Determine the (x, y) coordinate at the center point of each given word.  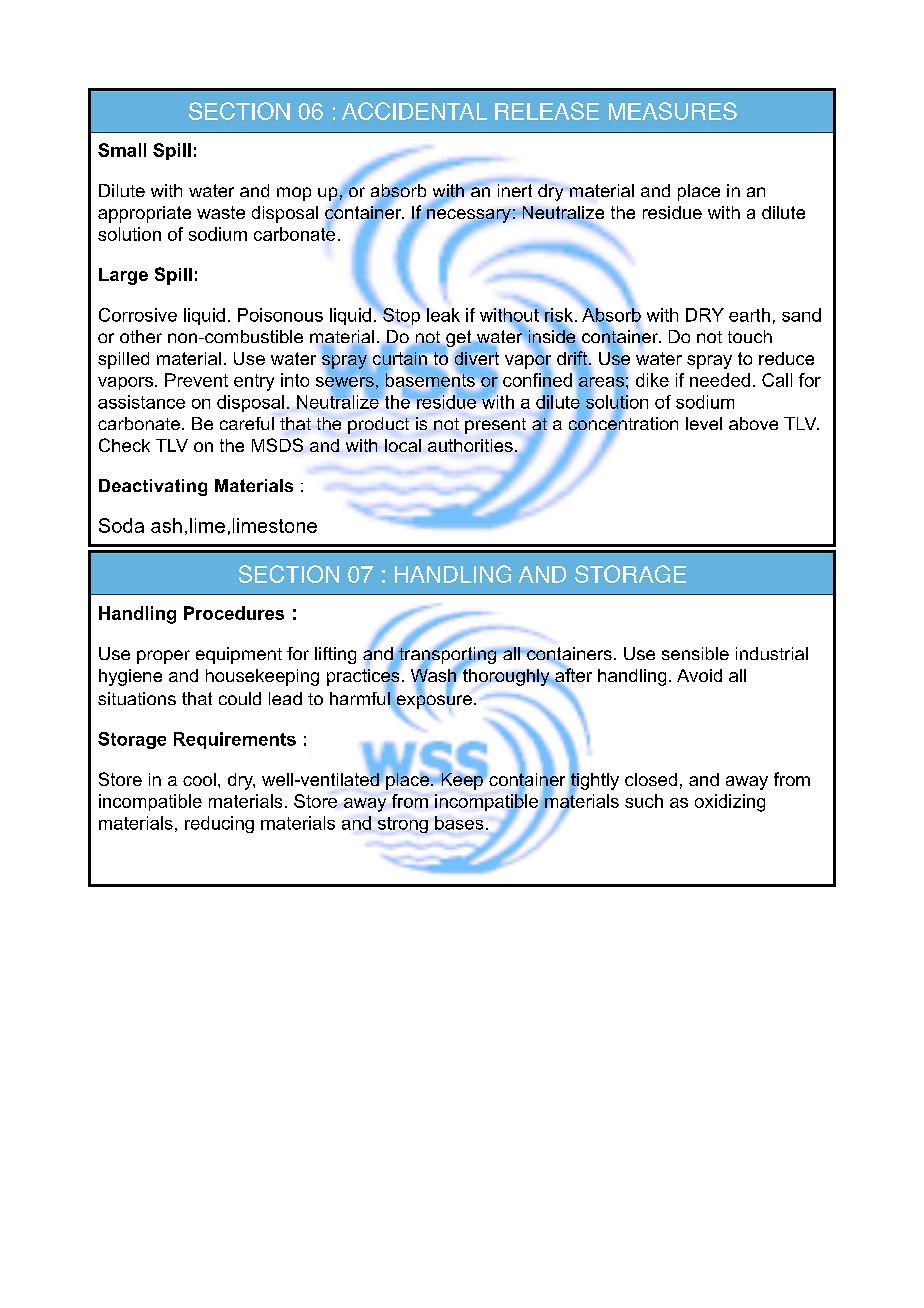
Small (122, 150)
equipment (239, 655)
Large (123, 276)
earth (749, 315)
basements (430, 380)
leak (443, 315)
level (704, 423)
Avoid (699, 675)
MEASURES (673, 111)
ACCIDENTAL (414, 111)
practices (363, 677)
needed (720, 380)
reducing (219, 824)
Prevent (196, 380)
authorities (470, 445)
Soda (121, 525)
